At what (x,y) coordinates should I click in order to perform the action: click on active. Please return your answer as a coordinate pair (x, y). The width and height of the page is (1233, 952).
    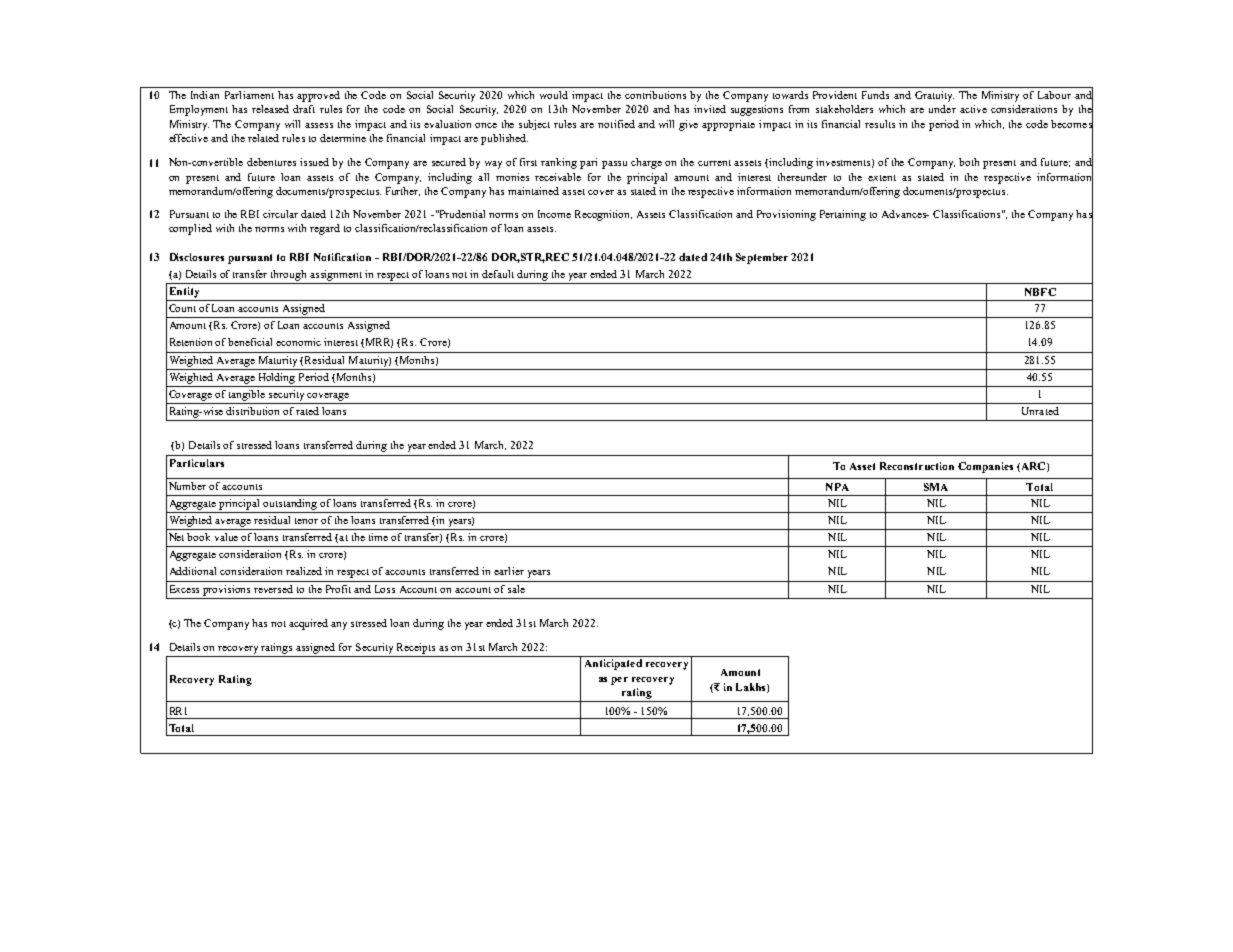
    Looking at the image, I should click on (973, 109).
